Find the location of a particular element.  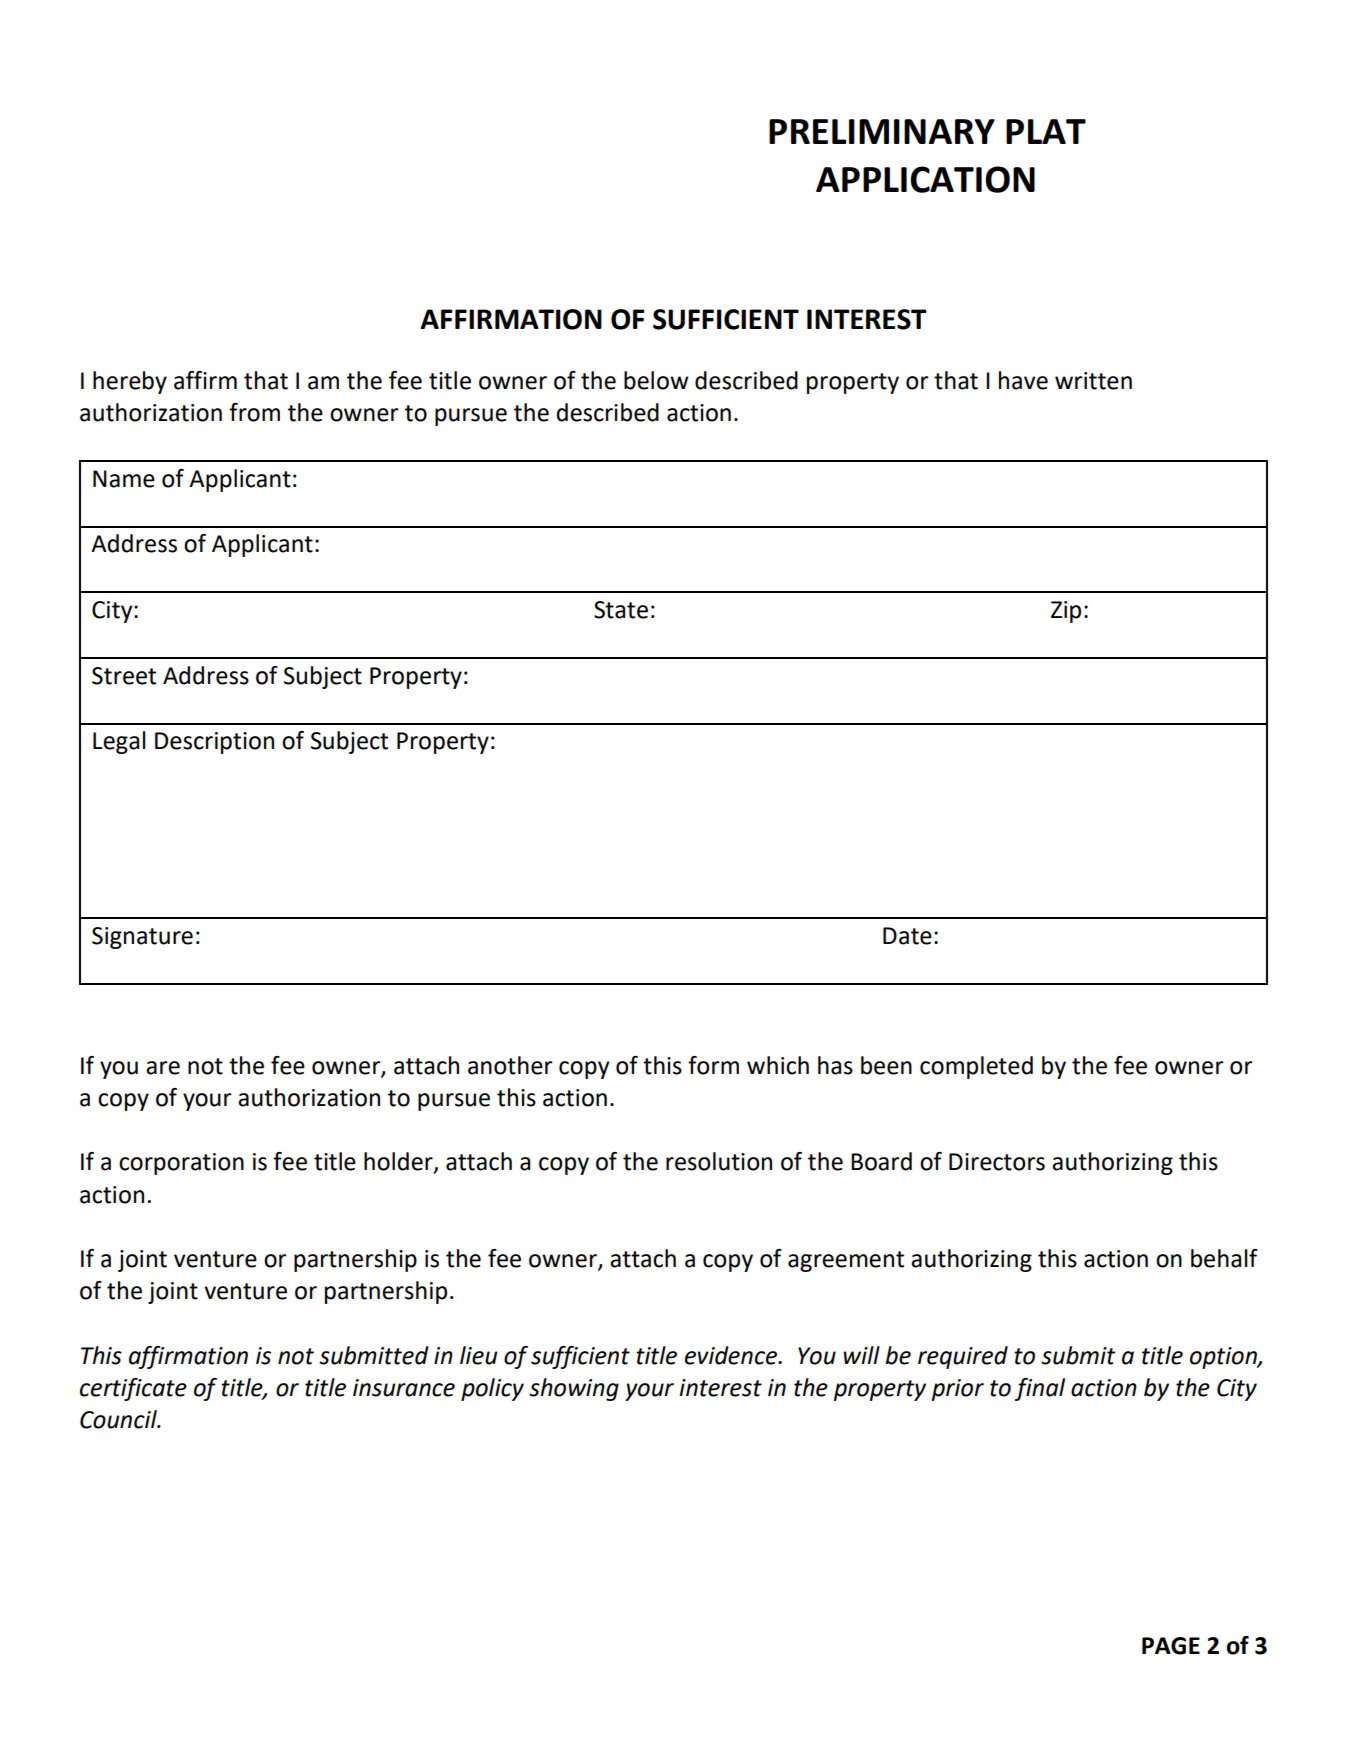

hereby is located at coordinates (130, 382).
